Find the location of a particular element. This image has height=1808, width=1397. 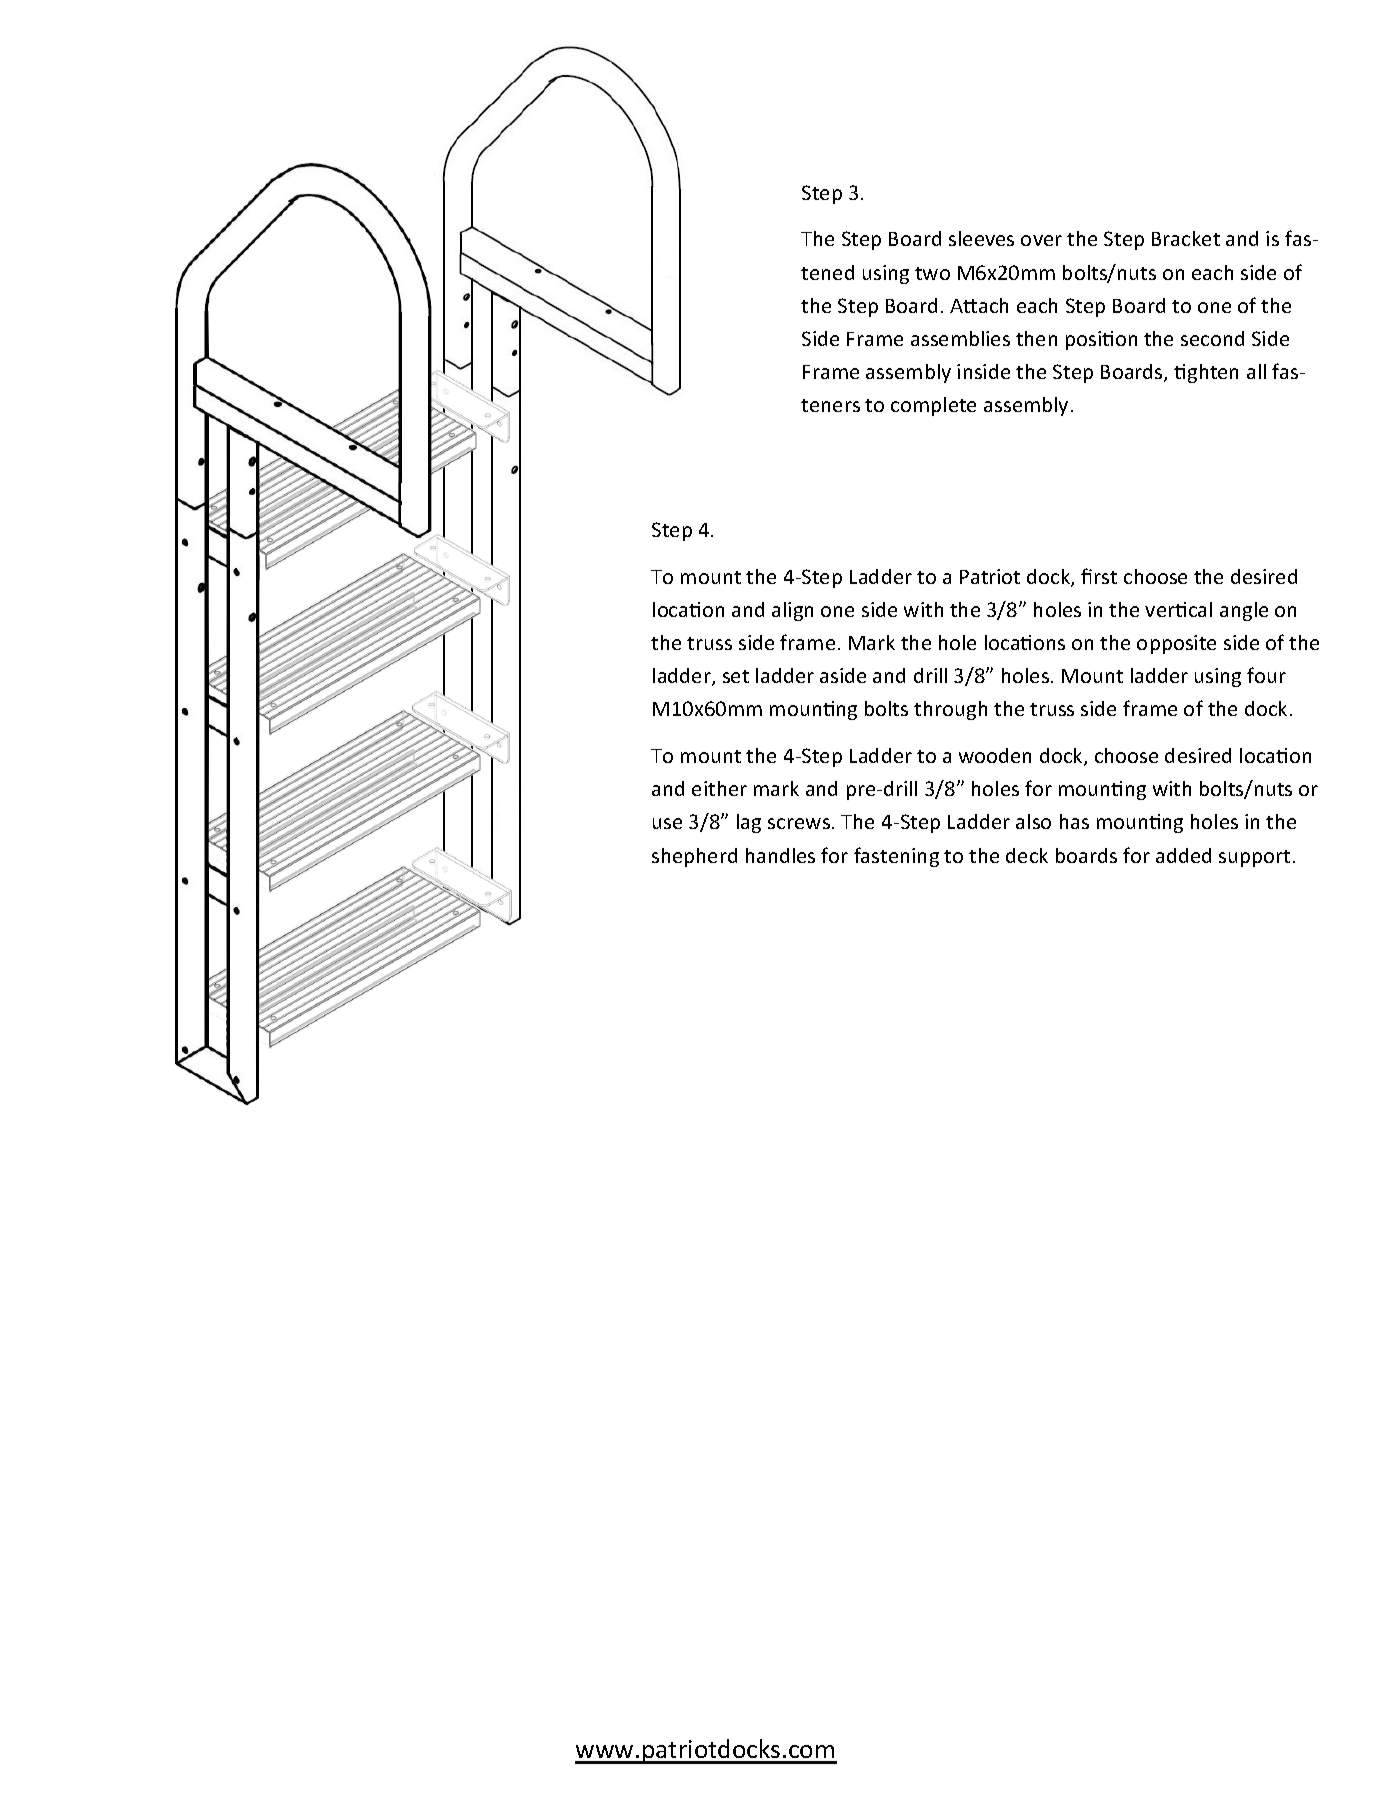

align is located at coordinates (792, 611).
